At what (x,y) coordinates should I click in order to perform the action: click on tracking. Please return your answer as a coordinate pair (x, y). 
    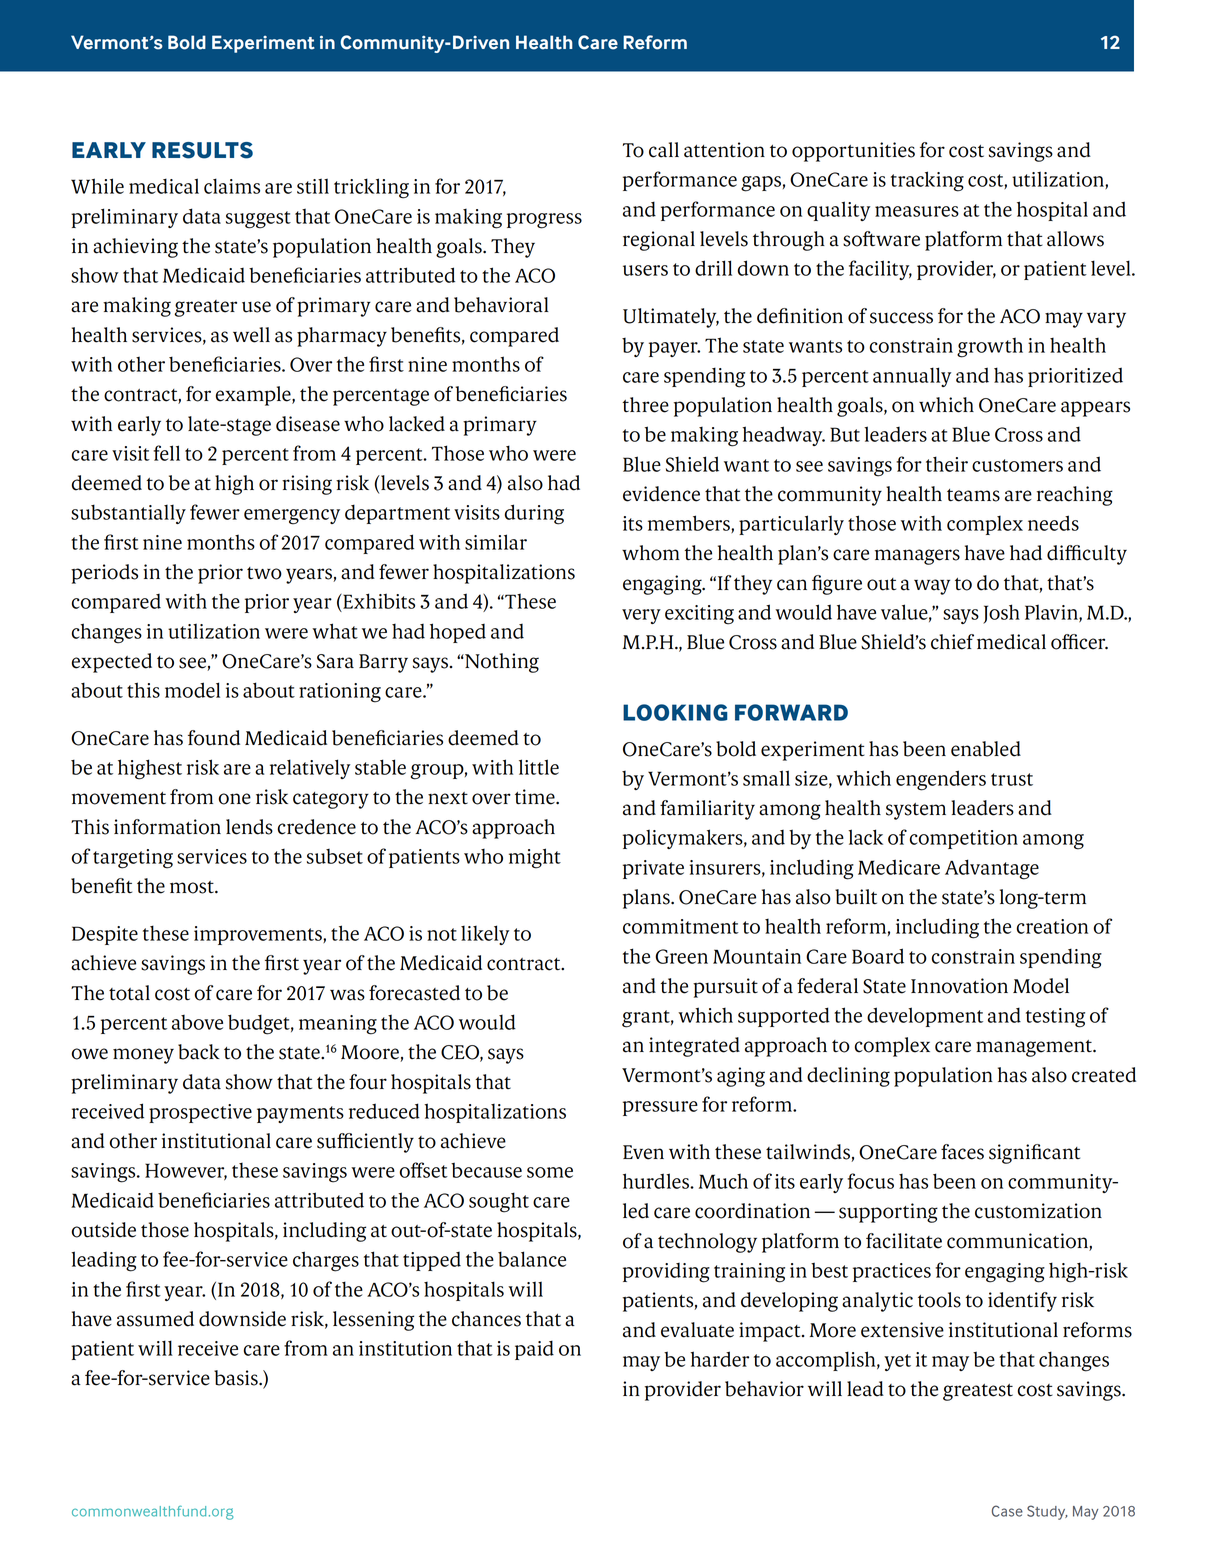
    Looking at the image, I should click on (927, 181).
